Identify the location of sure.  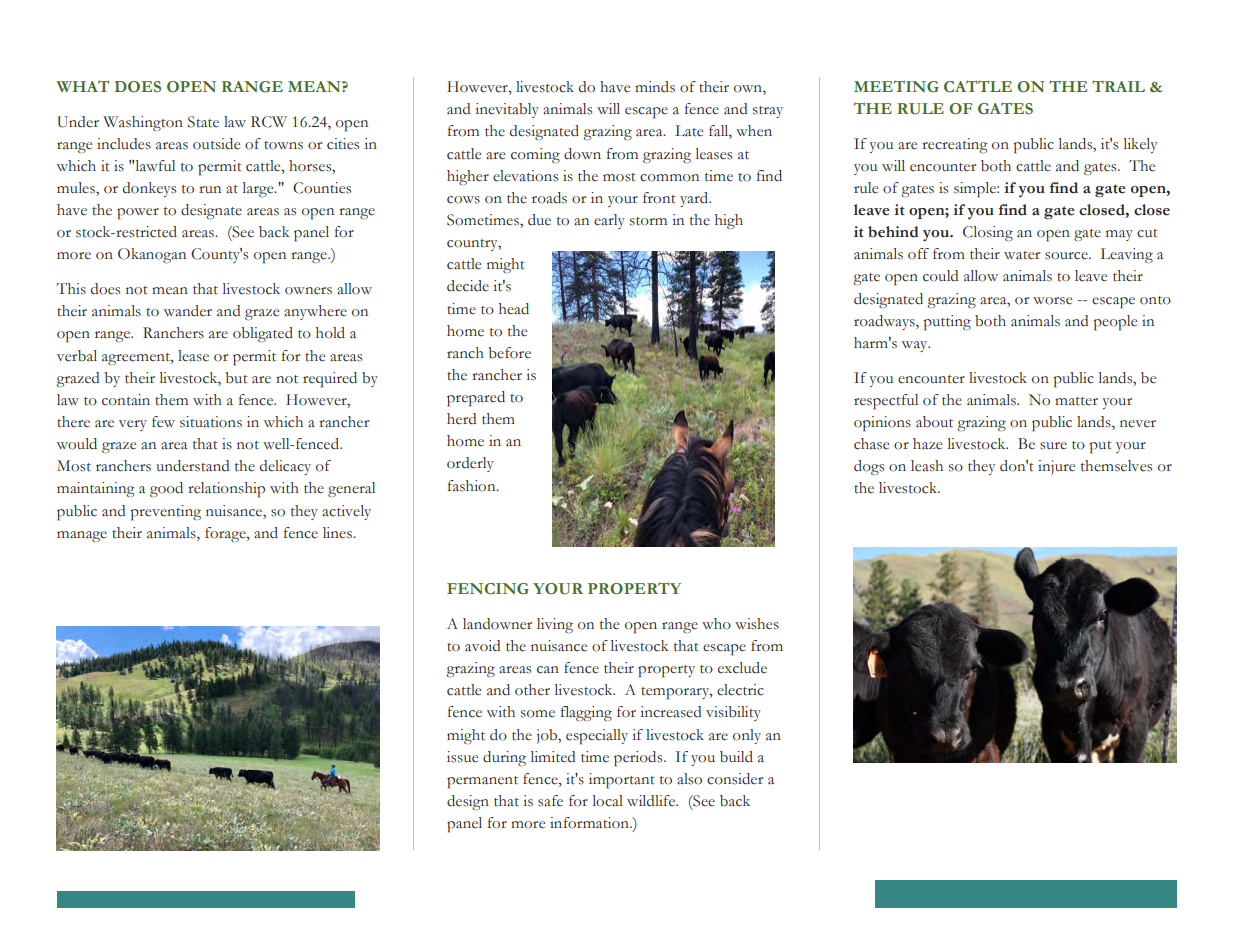
(1053, 446).
